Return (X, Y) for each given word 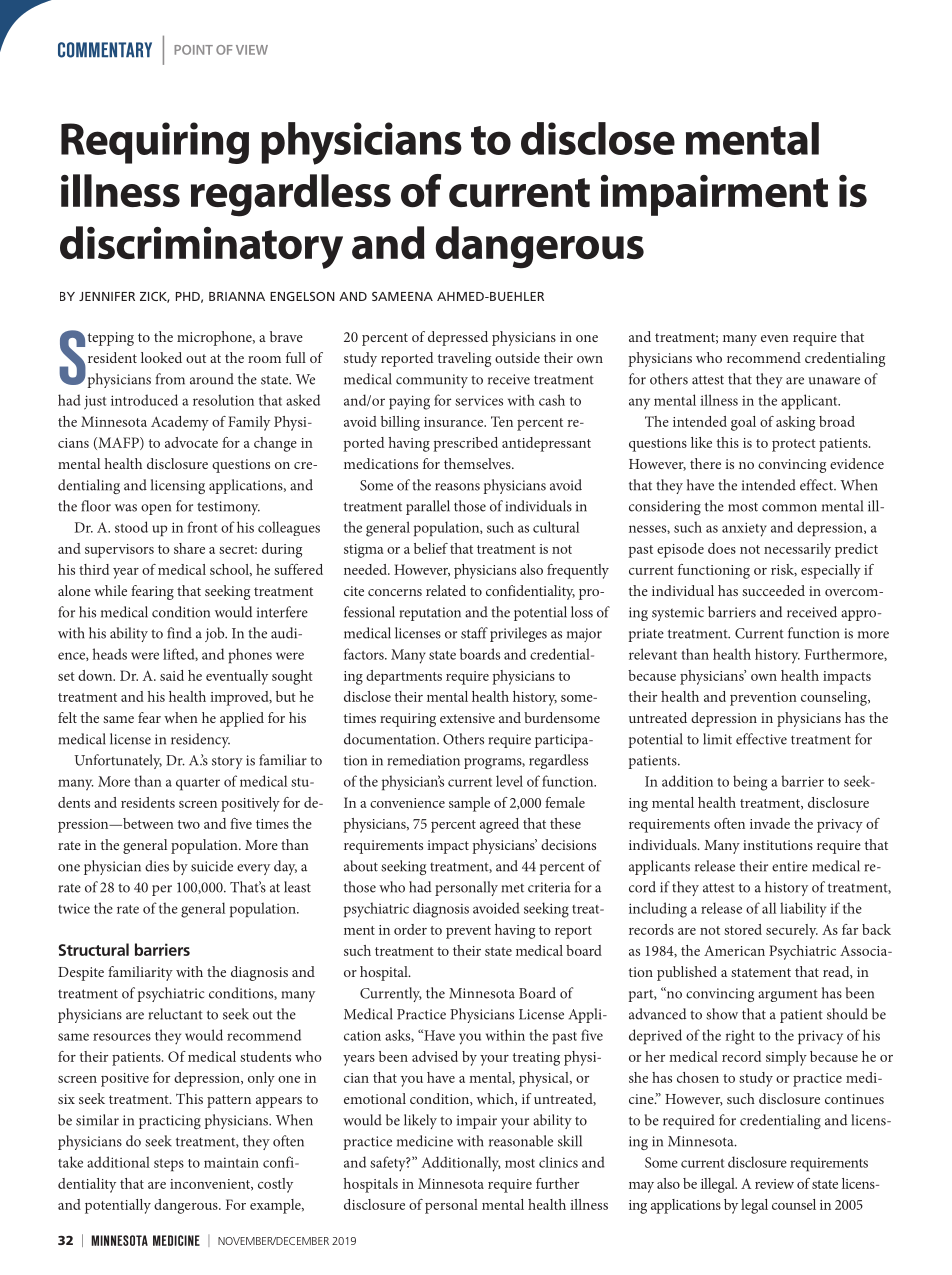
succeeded (773, 590)
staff (474, 633)
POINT (193, 50)
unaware (834, 381)
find (179, 633)
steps (169, 1165)
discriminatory (201, 247)
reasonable (521, 1141)
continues (854, 1099)
